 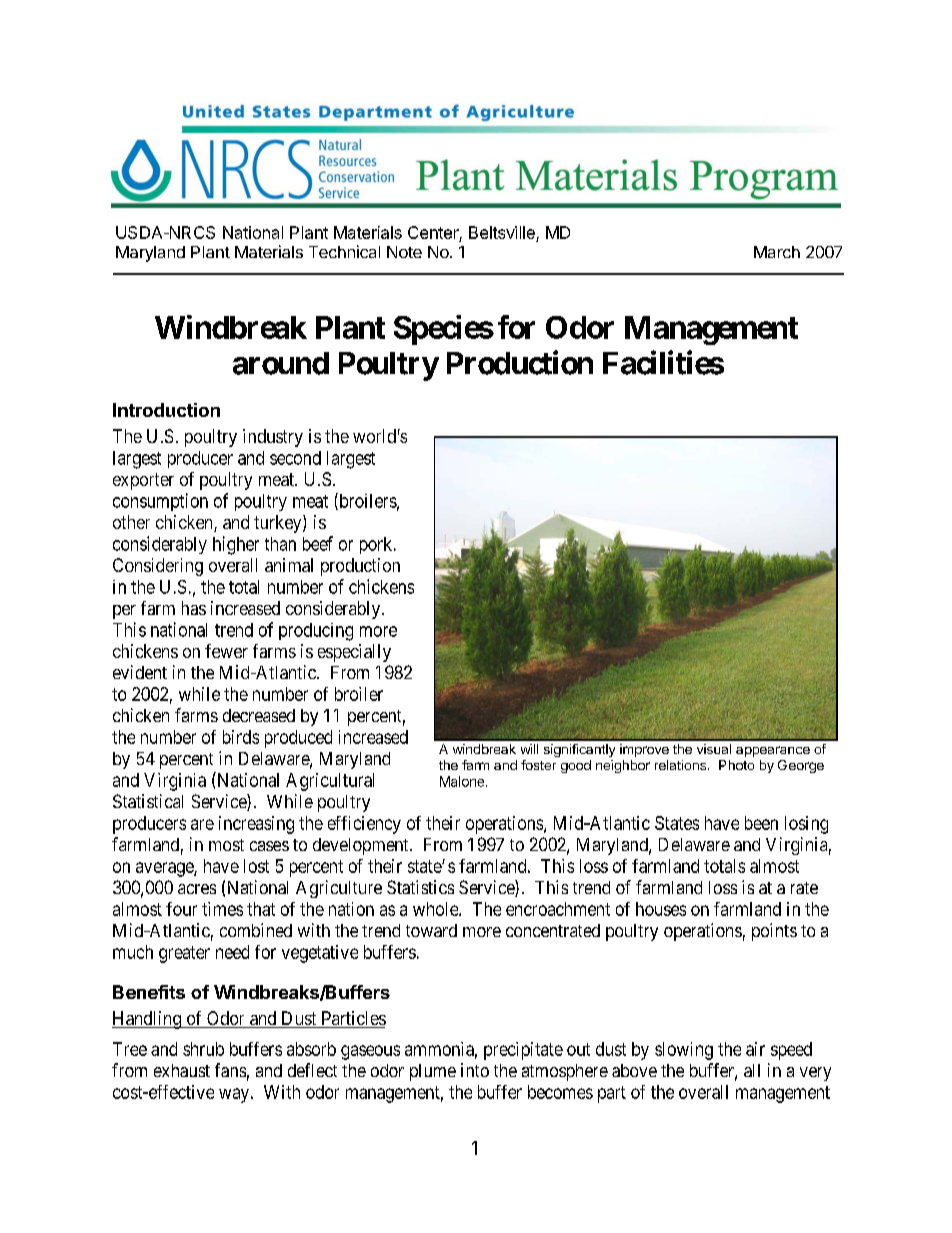 What do you see at coordinates (714, 749) in the screenshot?
I see `visual` at bounding box center [714, 749].
